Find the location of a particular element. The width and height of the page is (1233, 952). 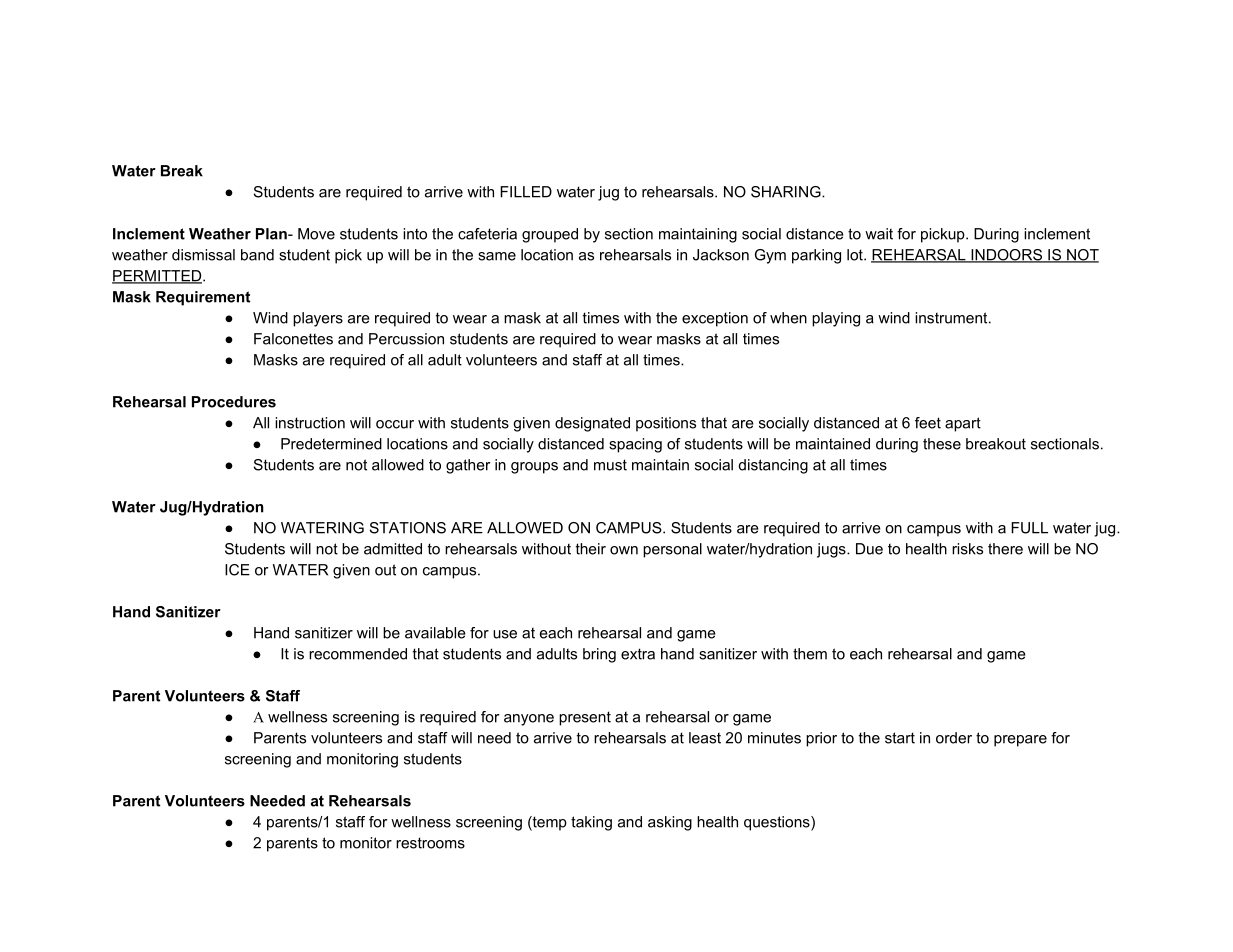

their is located at coordinates (591, 549).
